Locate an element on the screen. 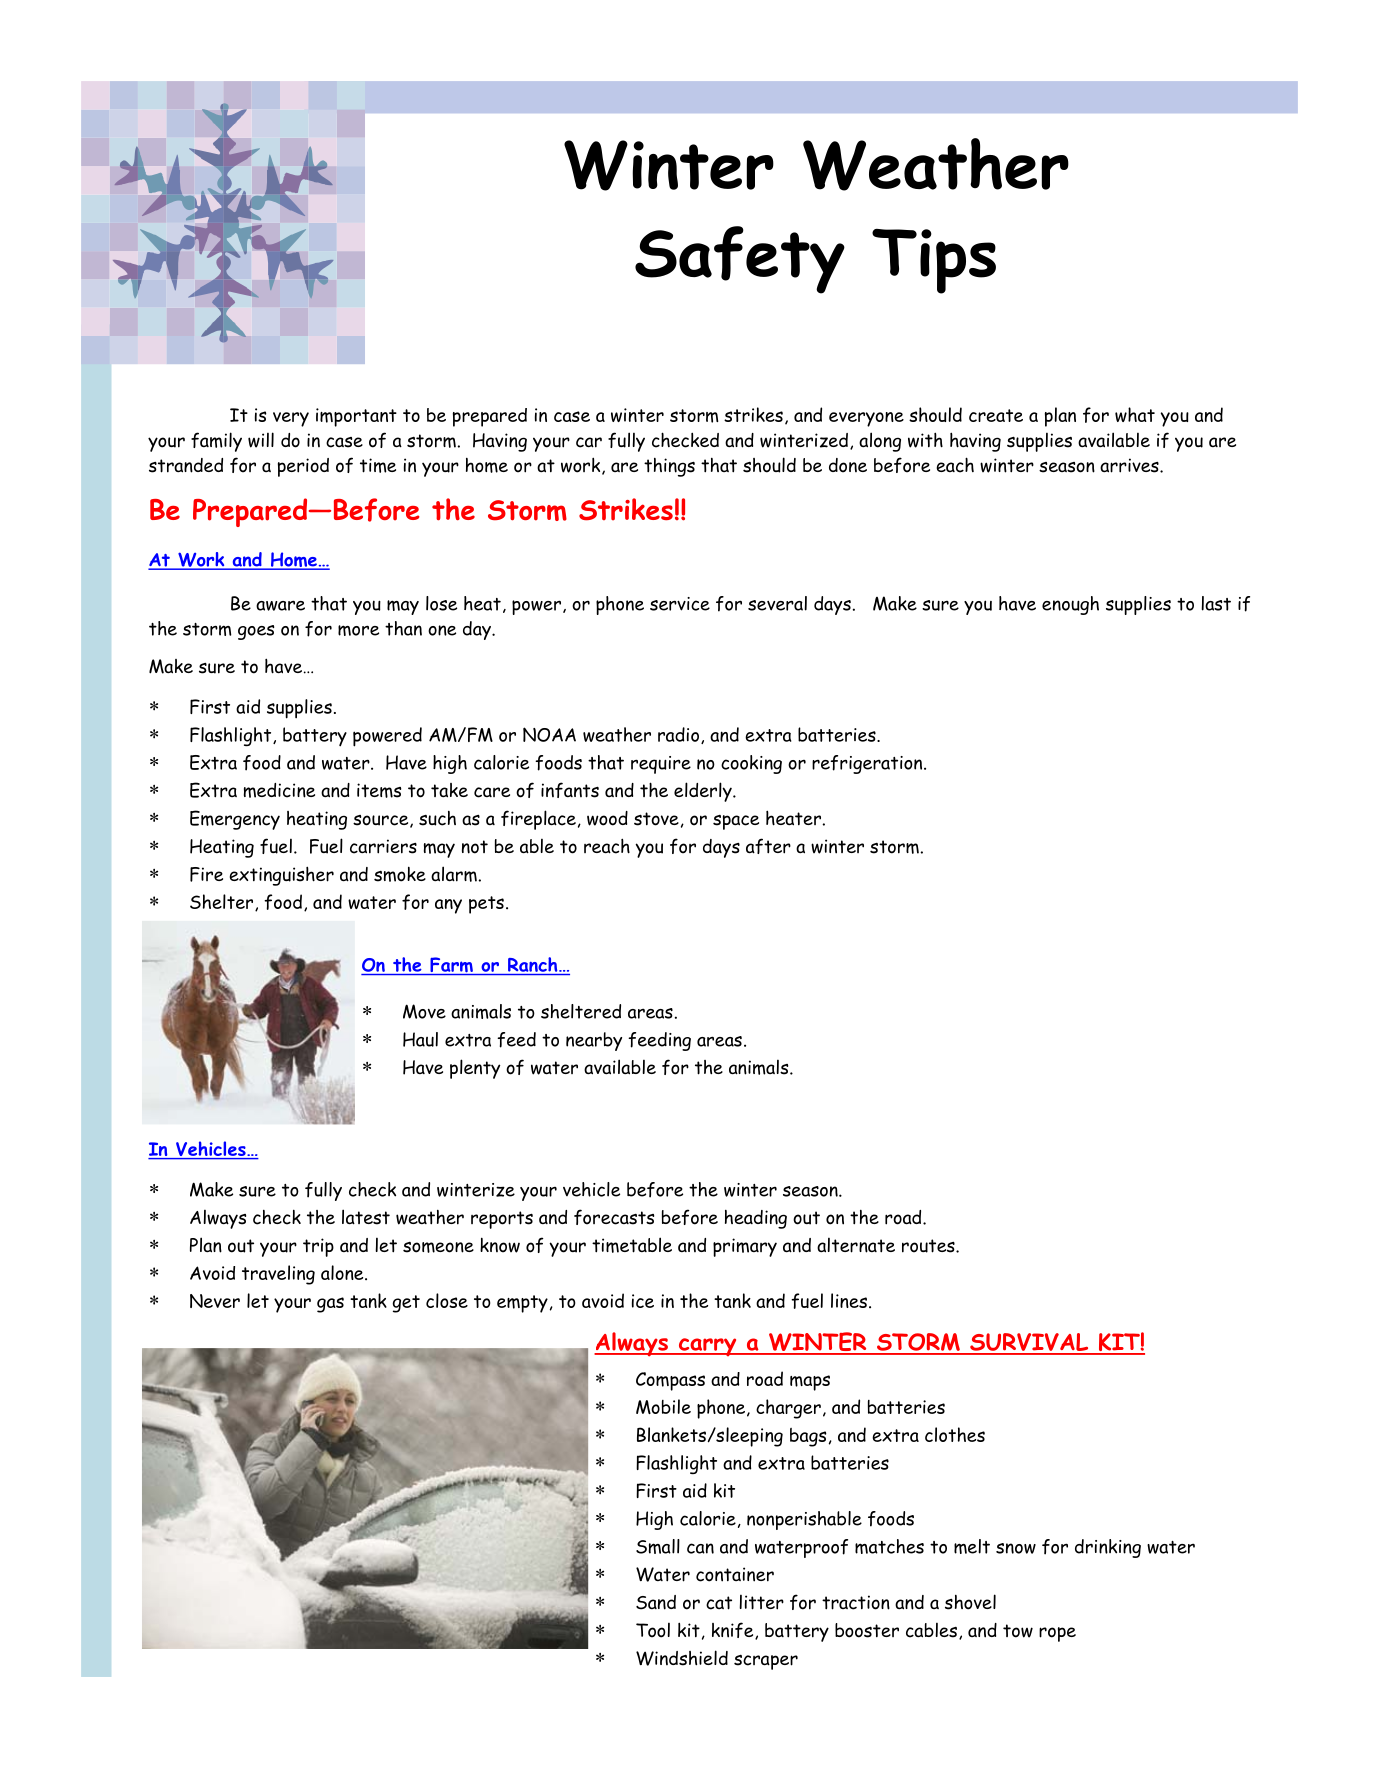 This screenshot has height=1784, width=1379. cat is located at coordinates (719, 1603).
